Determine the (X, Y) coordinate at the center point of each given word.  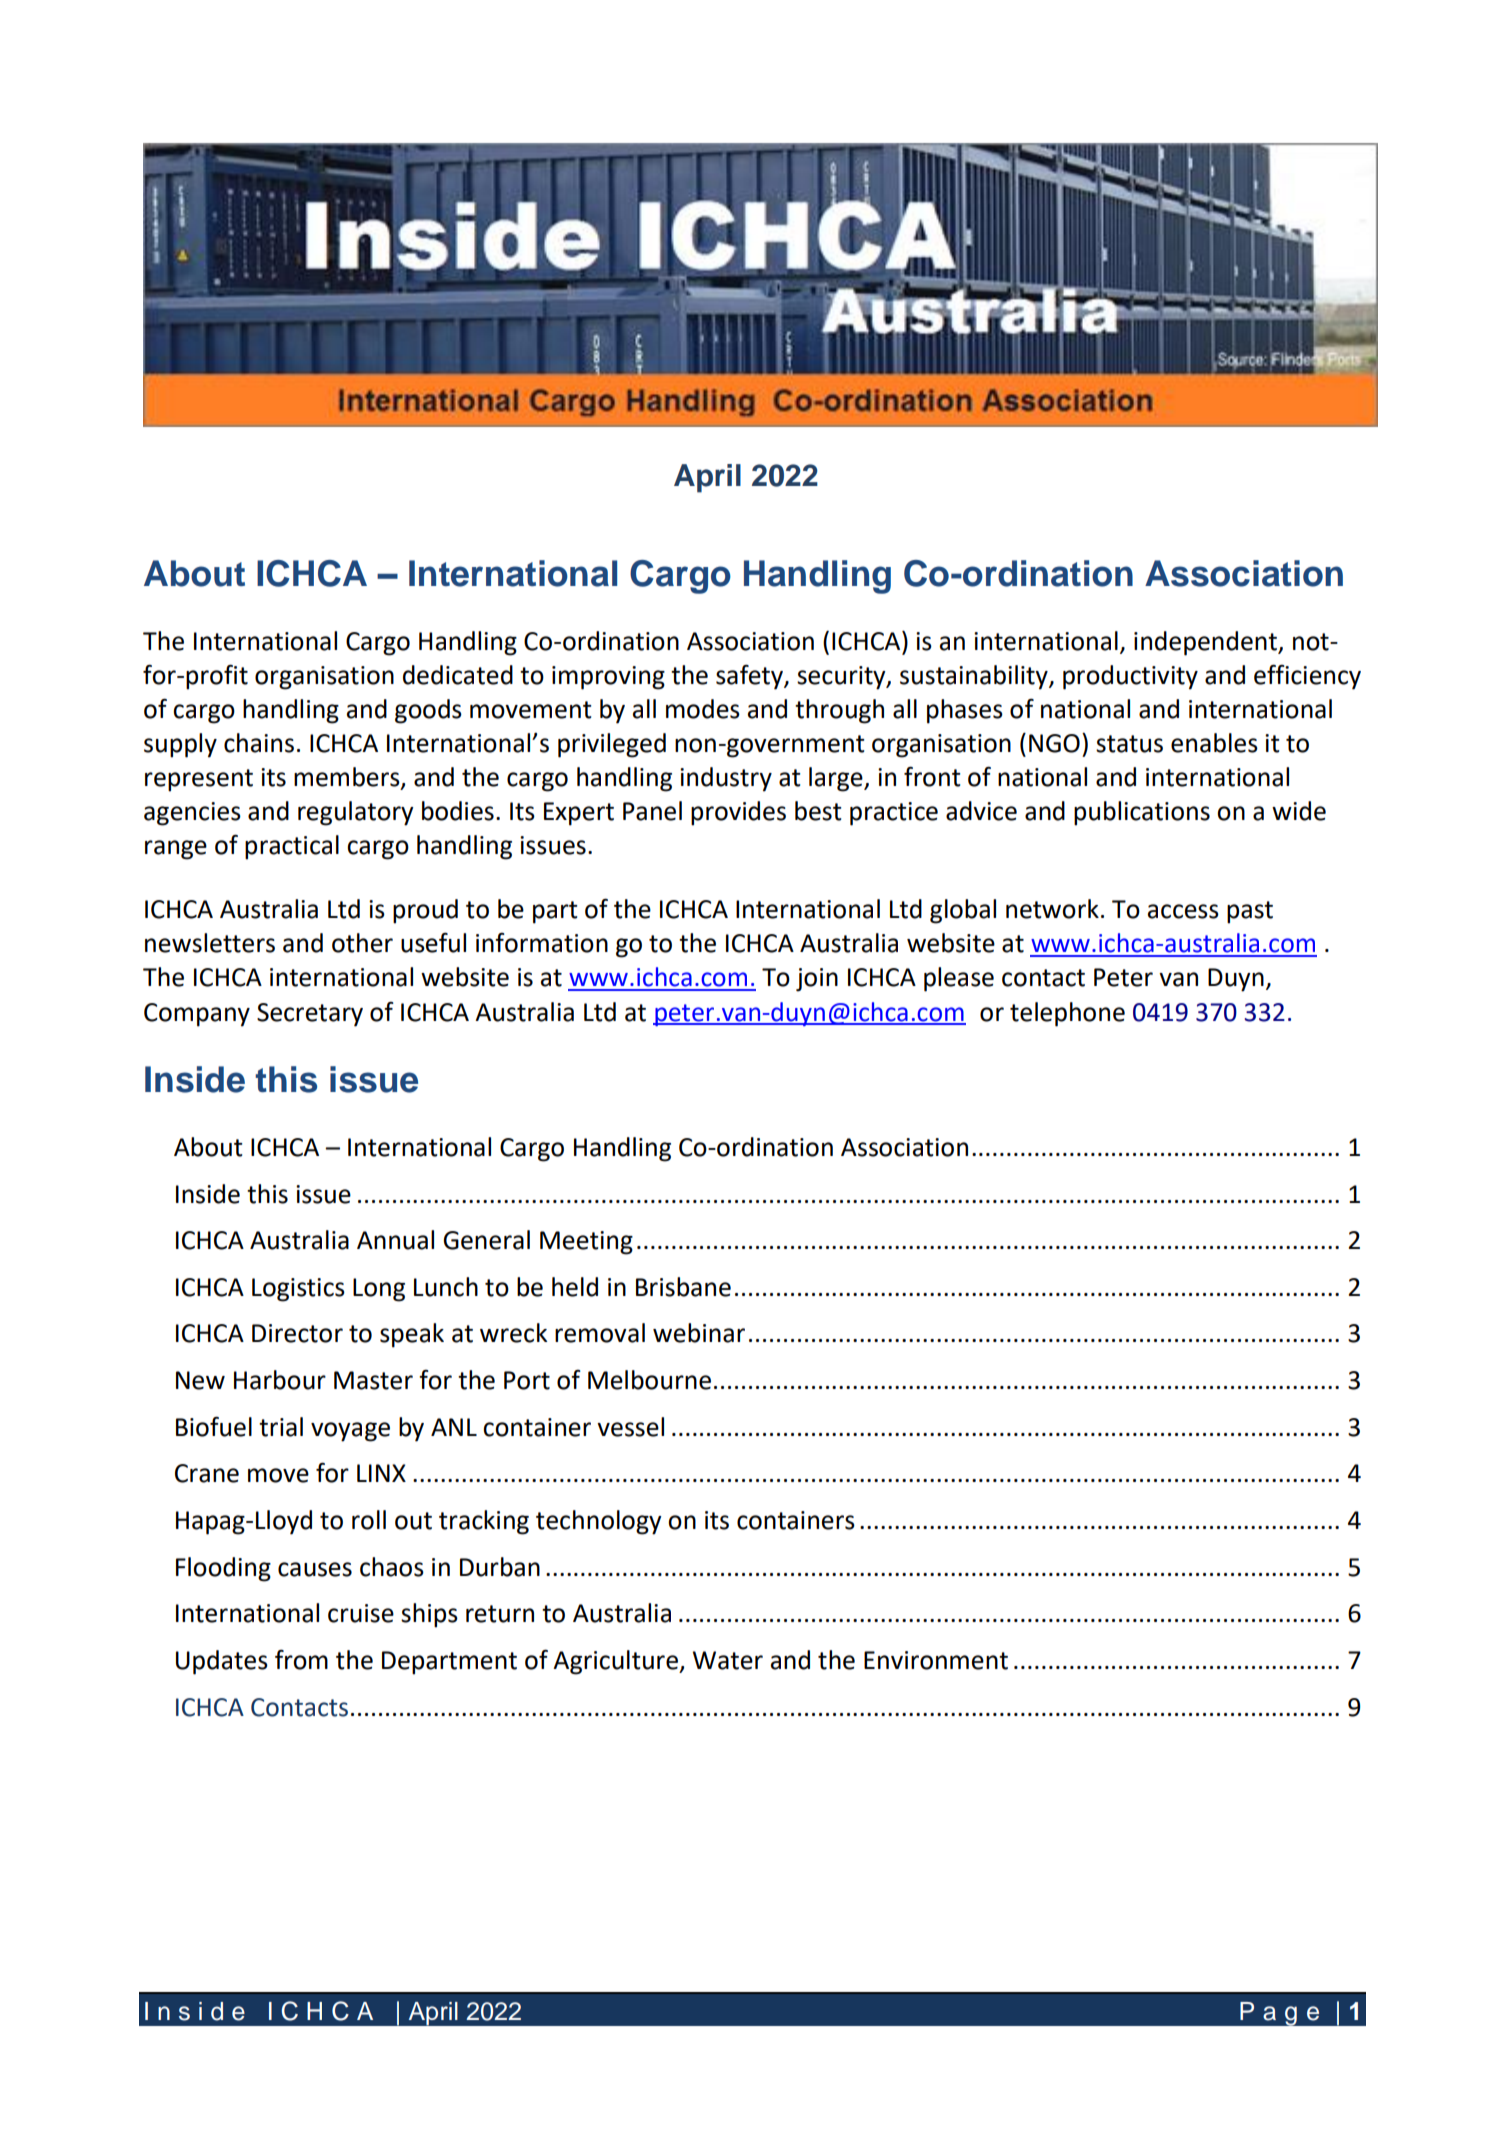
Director (297, 1333)
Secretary (310, 1015)
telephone (1067, 1014)
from (301, 1659)
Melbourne (649, 1380)
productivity (1130, 677)
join (817, 980)
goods (428, 711)
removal (600, 1333)
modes (703, 709)
